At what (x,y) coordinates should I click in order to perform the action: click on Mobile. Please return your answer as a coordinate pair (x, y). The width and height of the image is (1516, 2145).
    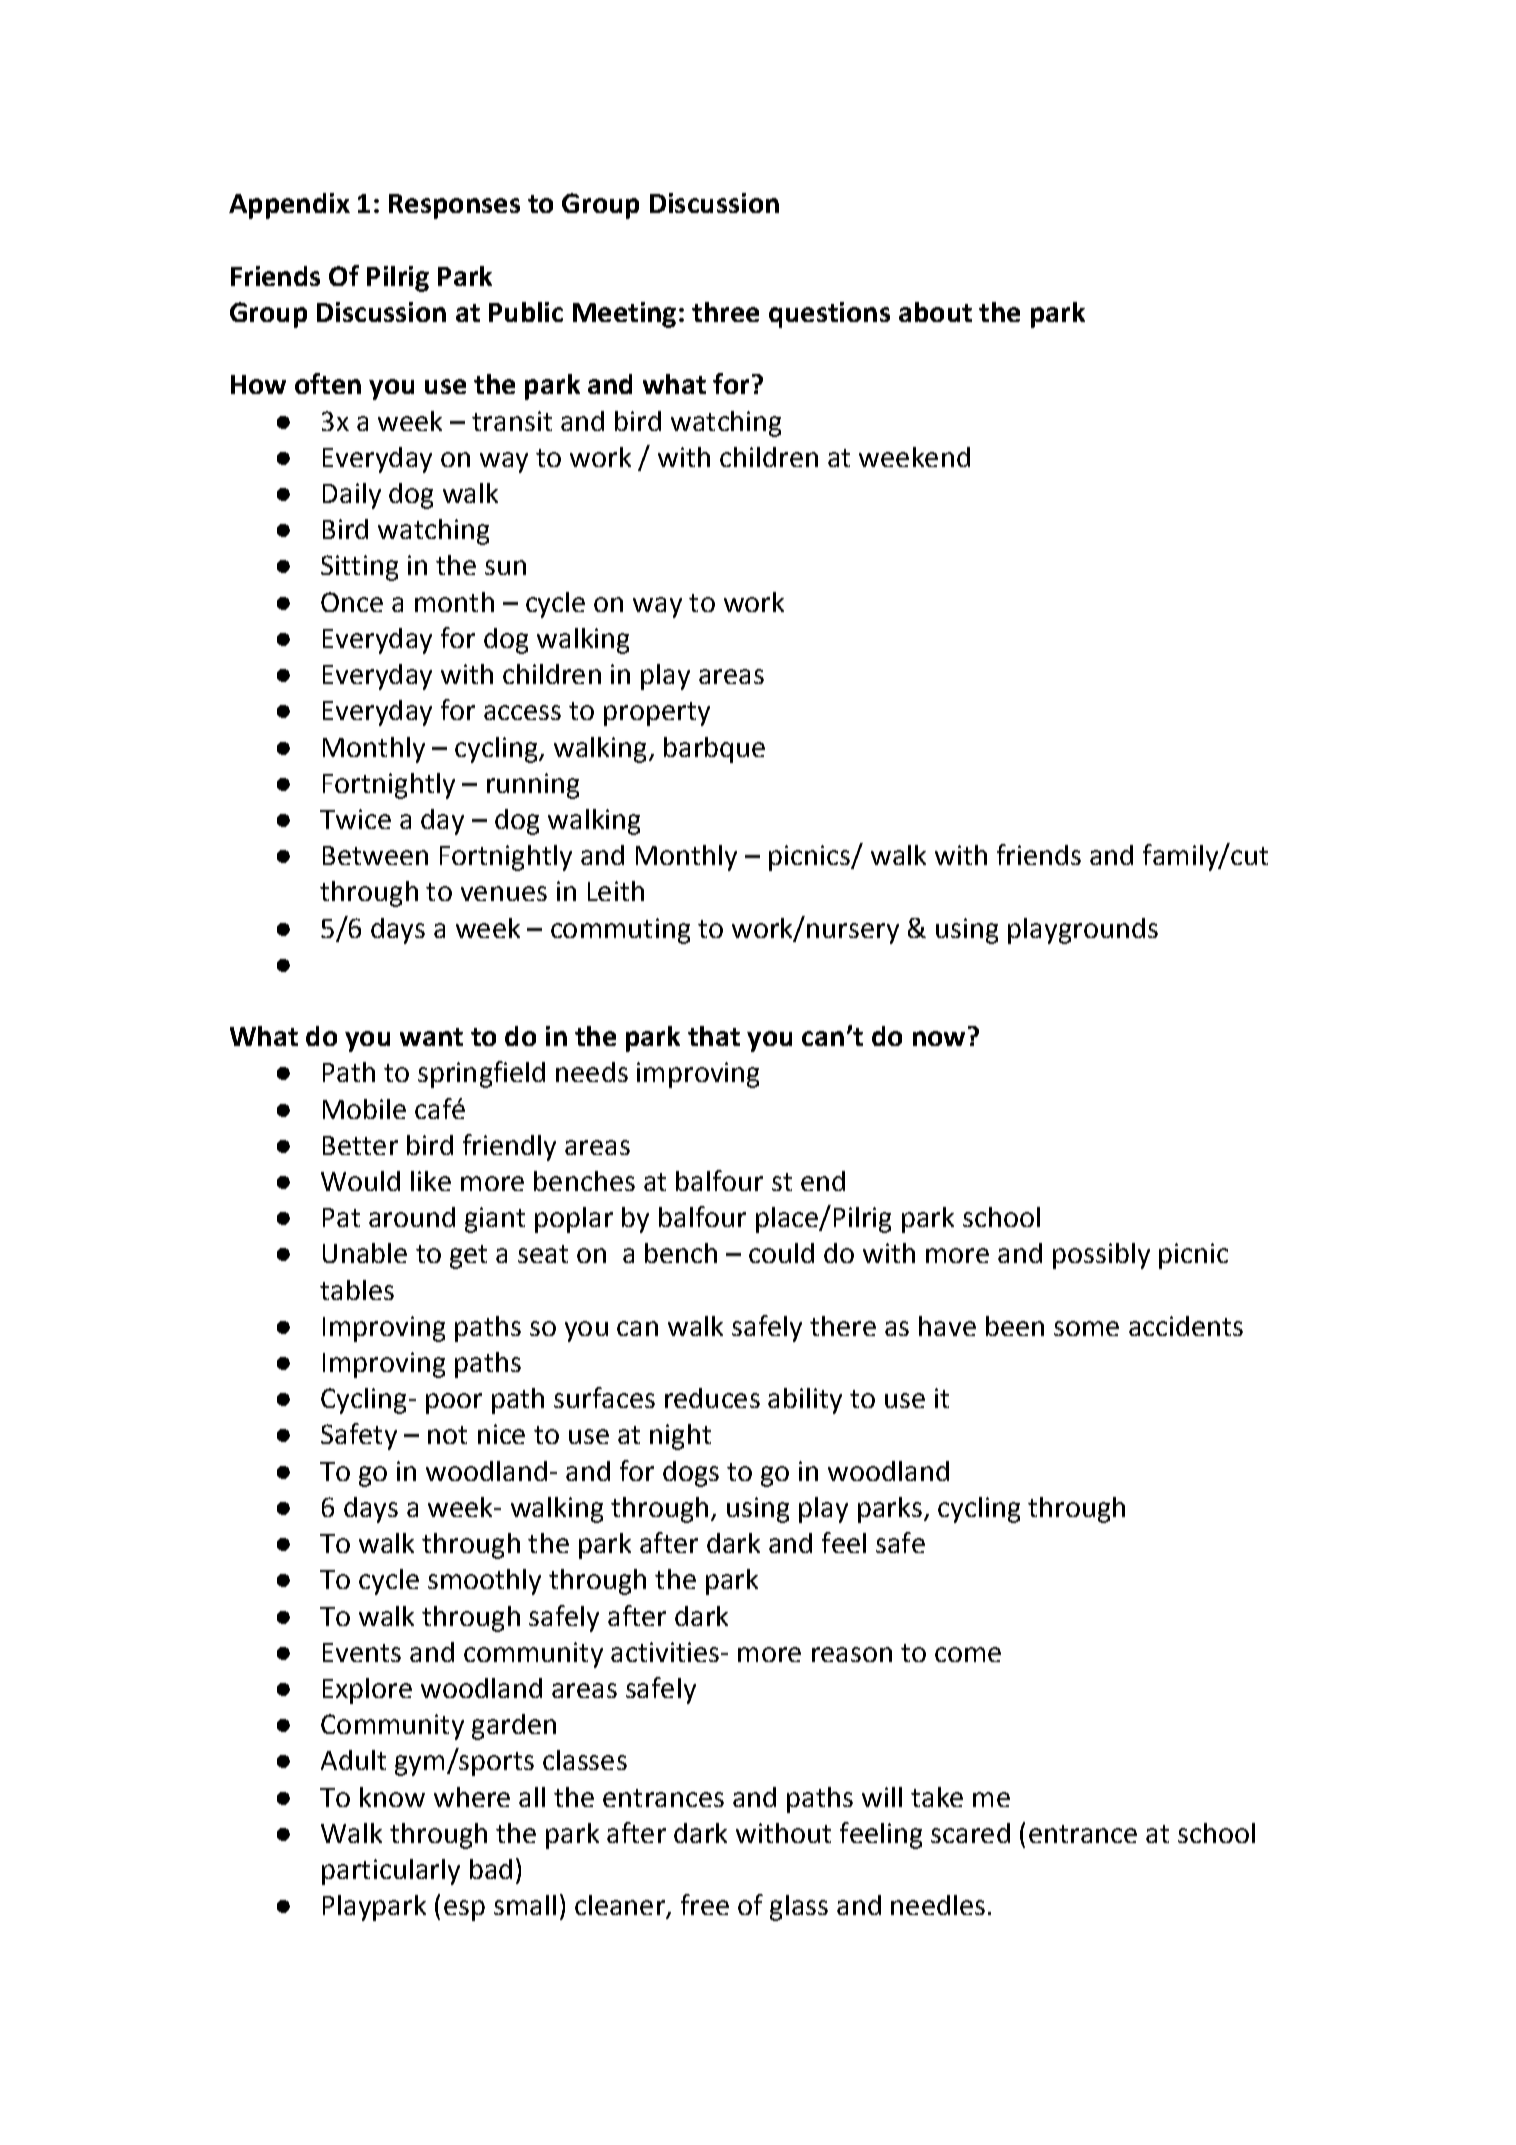
    Looking at the image, I should click on (364, 1109).
